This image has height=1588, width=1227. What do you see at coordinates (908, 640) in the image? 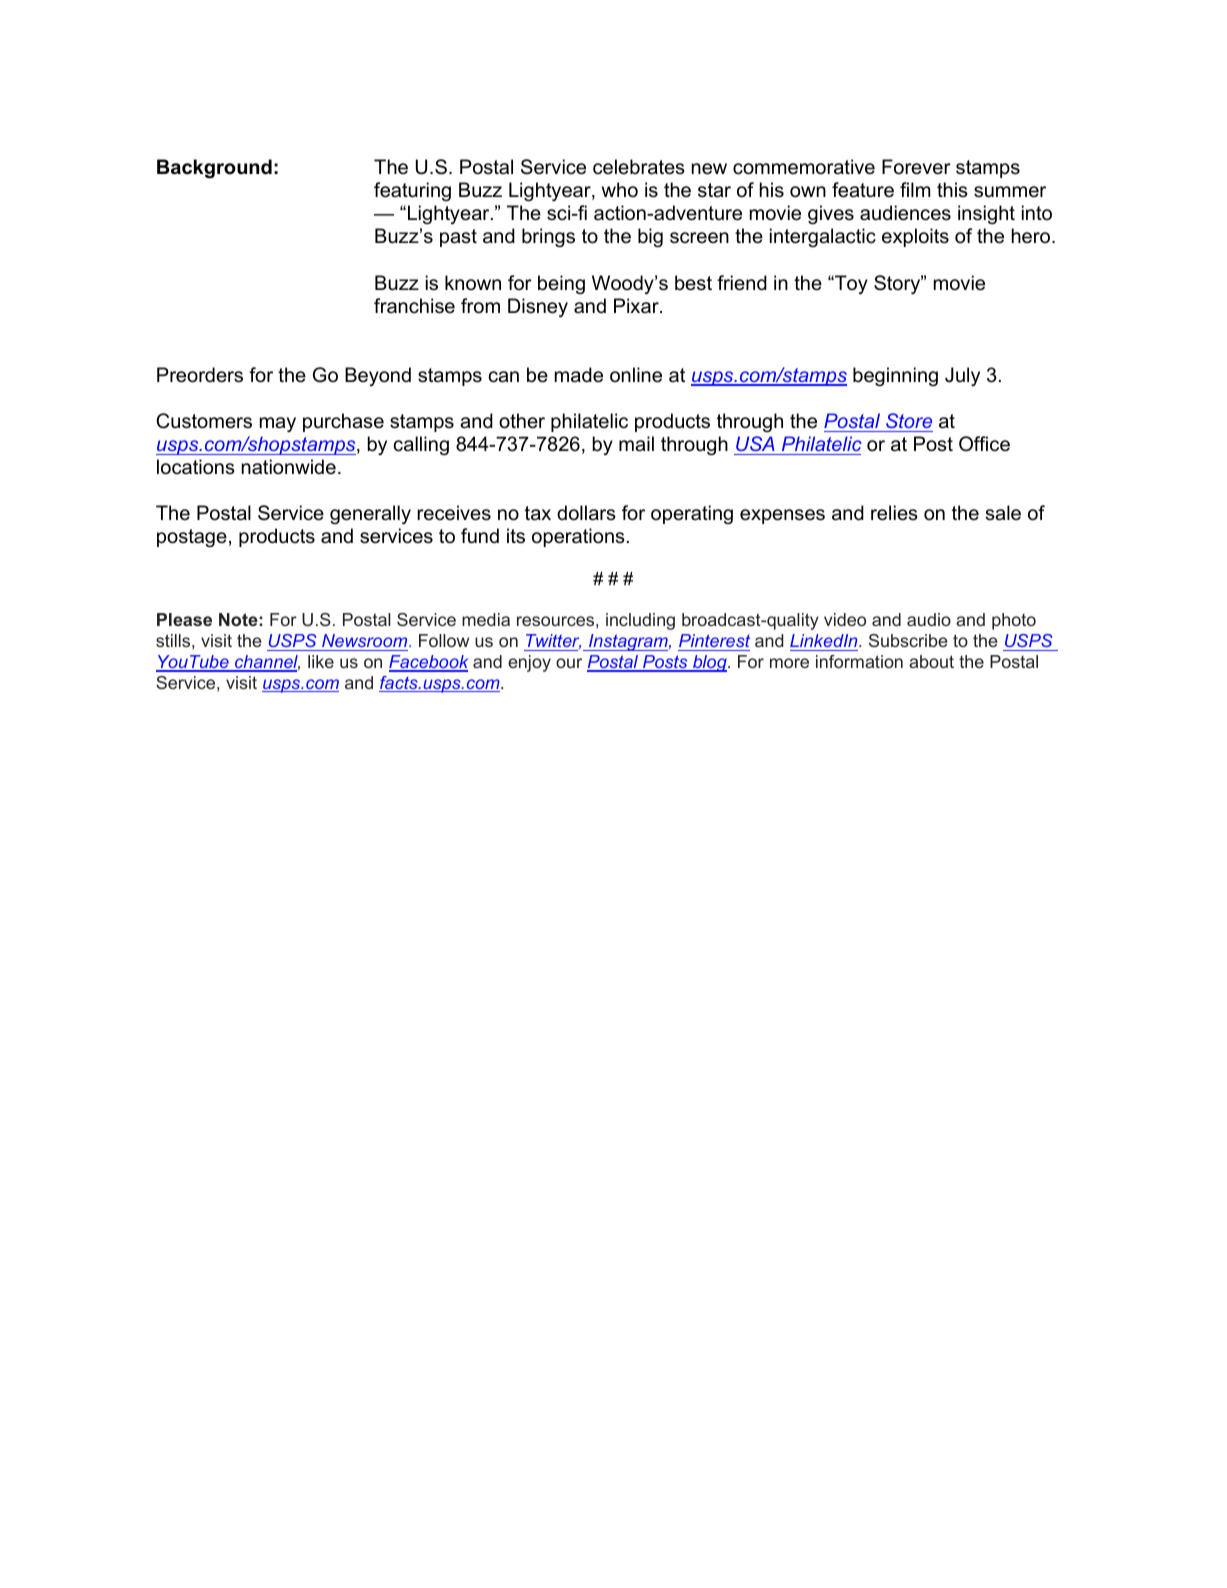
I see `Subscribe` at bounding box center [908, 640].
